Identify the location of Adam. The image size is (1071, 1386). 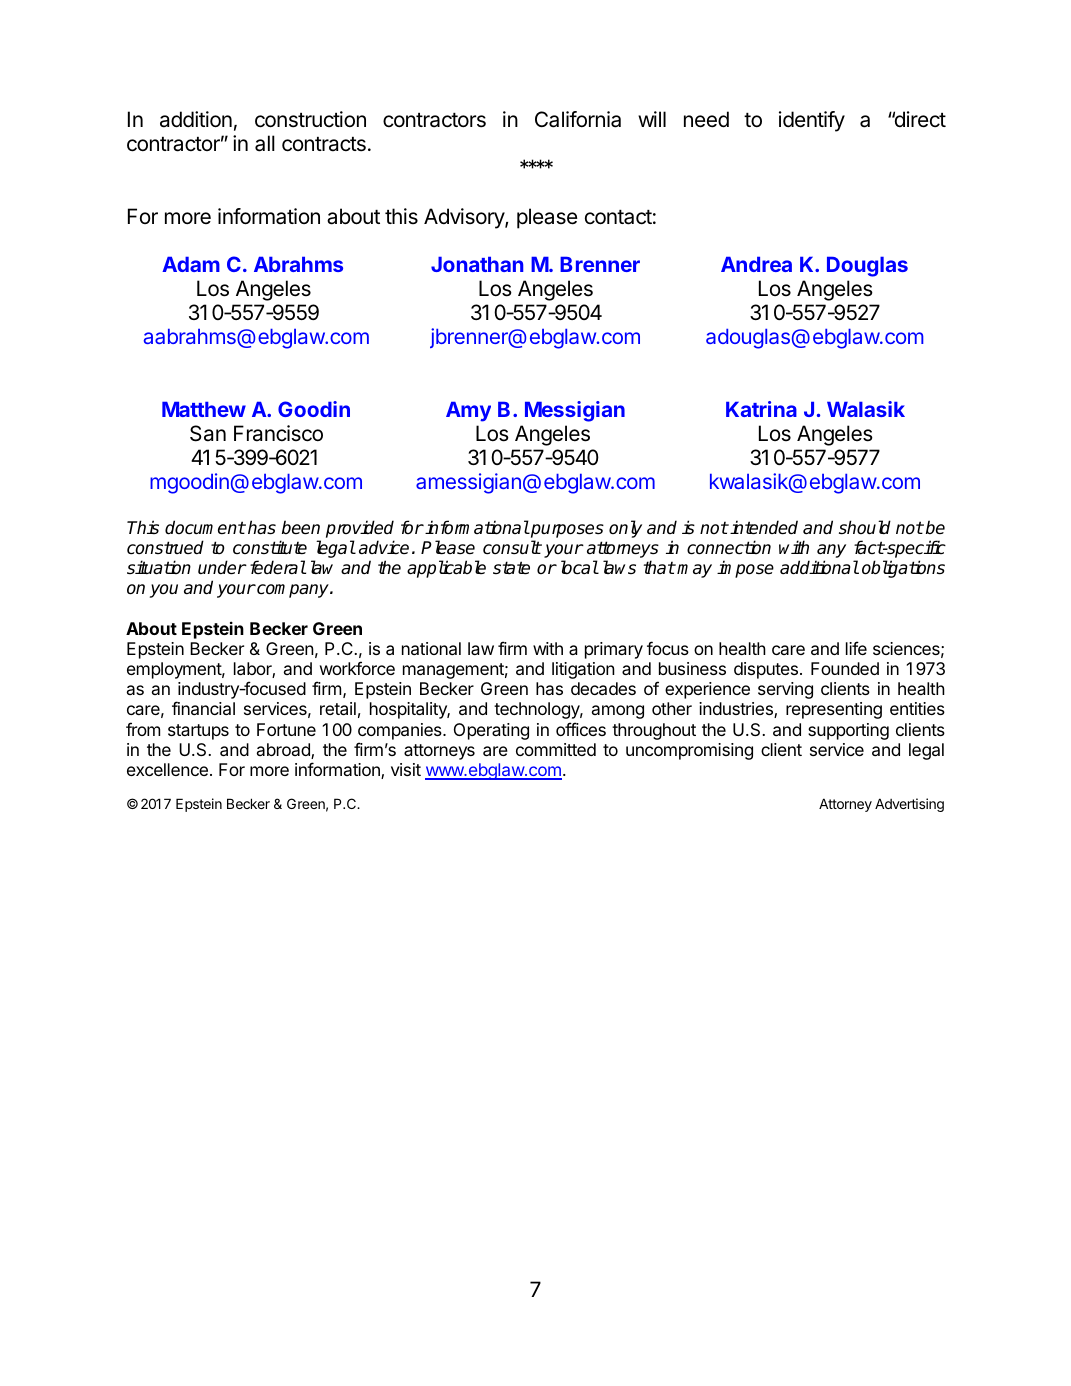
(191, 264).
